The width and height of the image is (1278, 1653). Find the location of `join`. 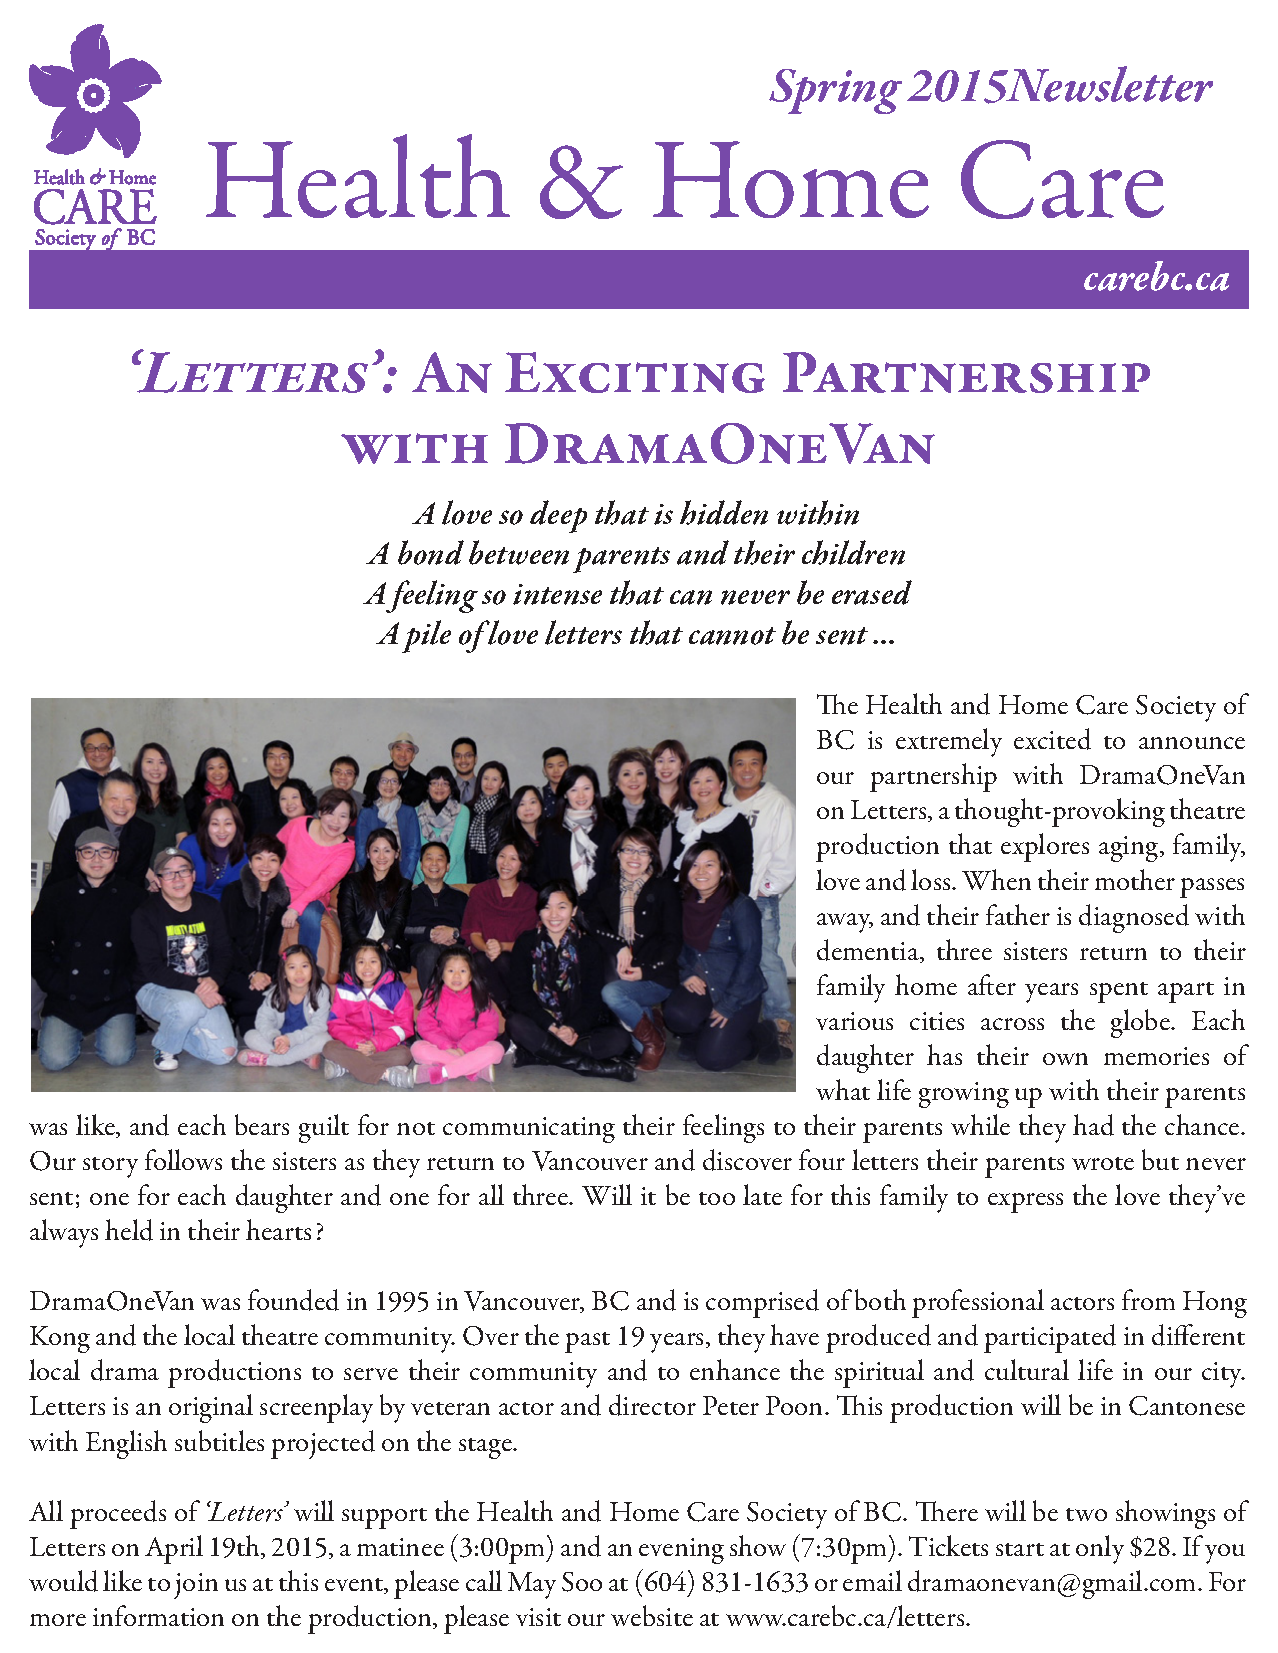

join is located at coordinates (196, 1586).
